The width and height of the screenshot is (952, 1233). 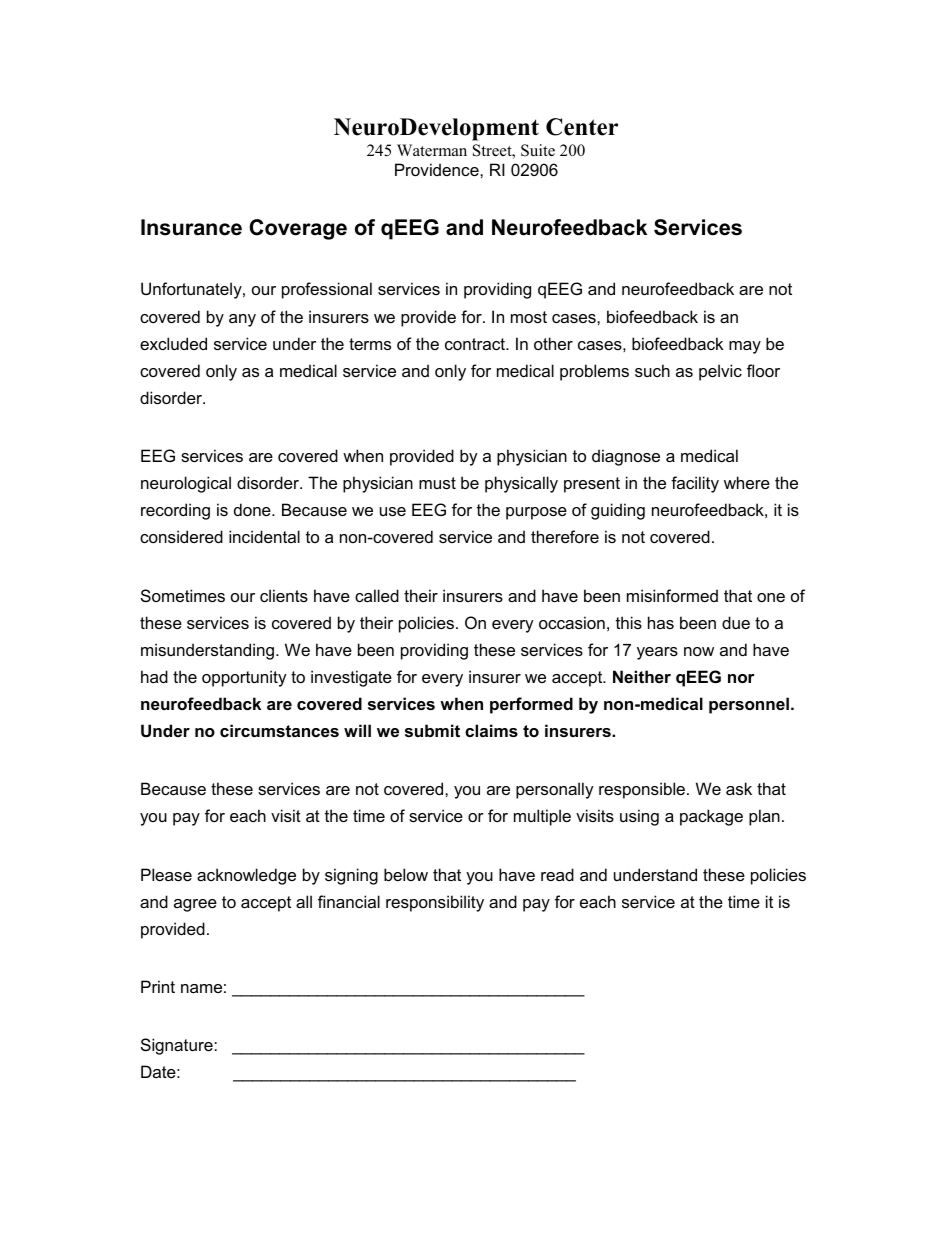 What do you see at coordinates (672, 595) in the screenshot?
I see `misinformed` at bounding box center [672, 595].
